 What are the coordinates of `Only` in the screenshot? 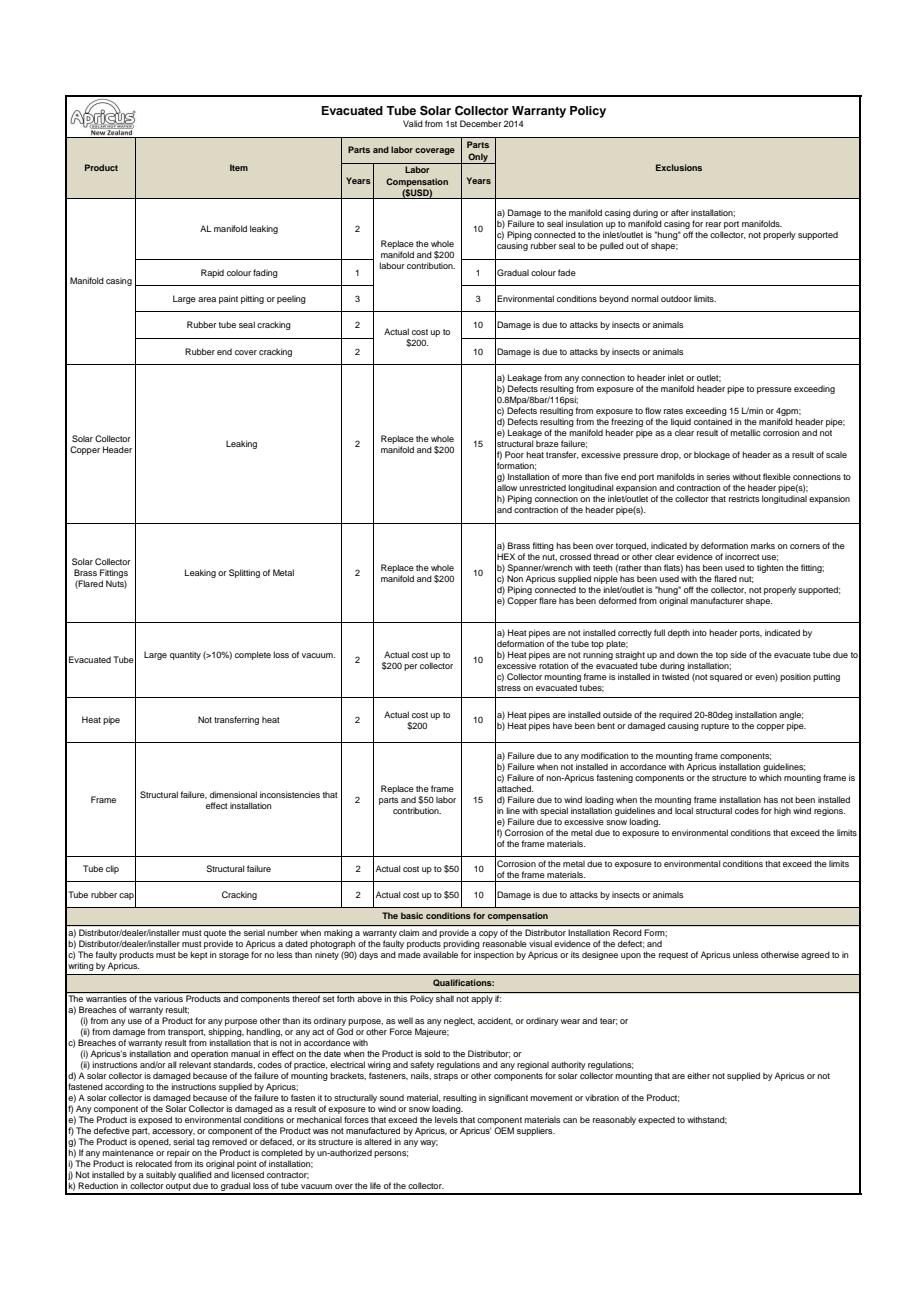 It's located at (478, 158).
